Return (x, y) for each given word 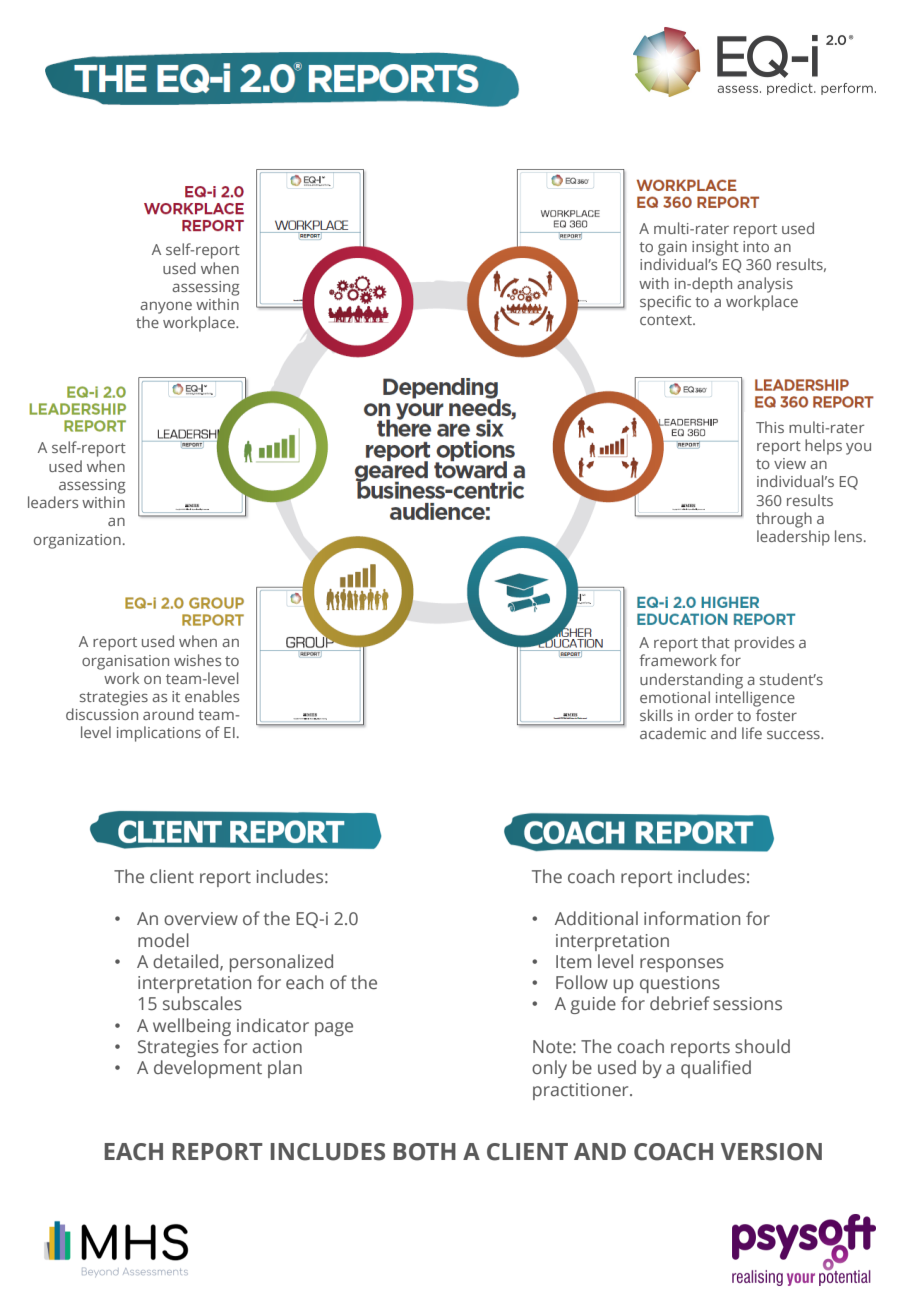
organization (77, 541)
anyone (166, 307)
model (163, 940)
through (784, 520)
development (208, 1069)
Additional (596, 918)
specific (665, 303)
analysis (765, 285)
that (715, 642)
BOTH (424, 1152)
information (692, 918)
